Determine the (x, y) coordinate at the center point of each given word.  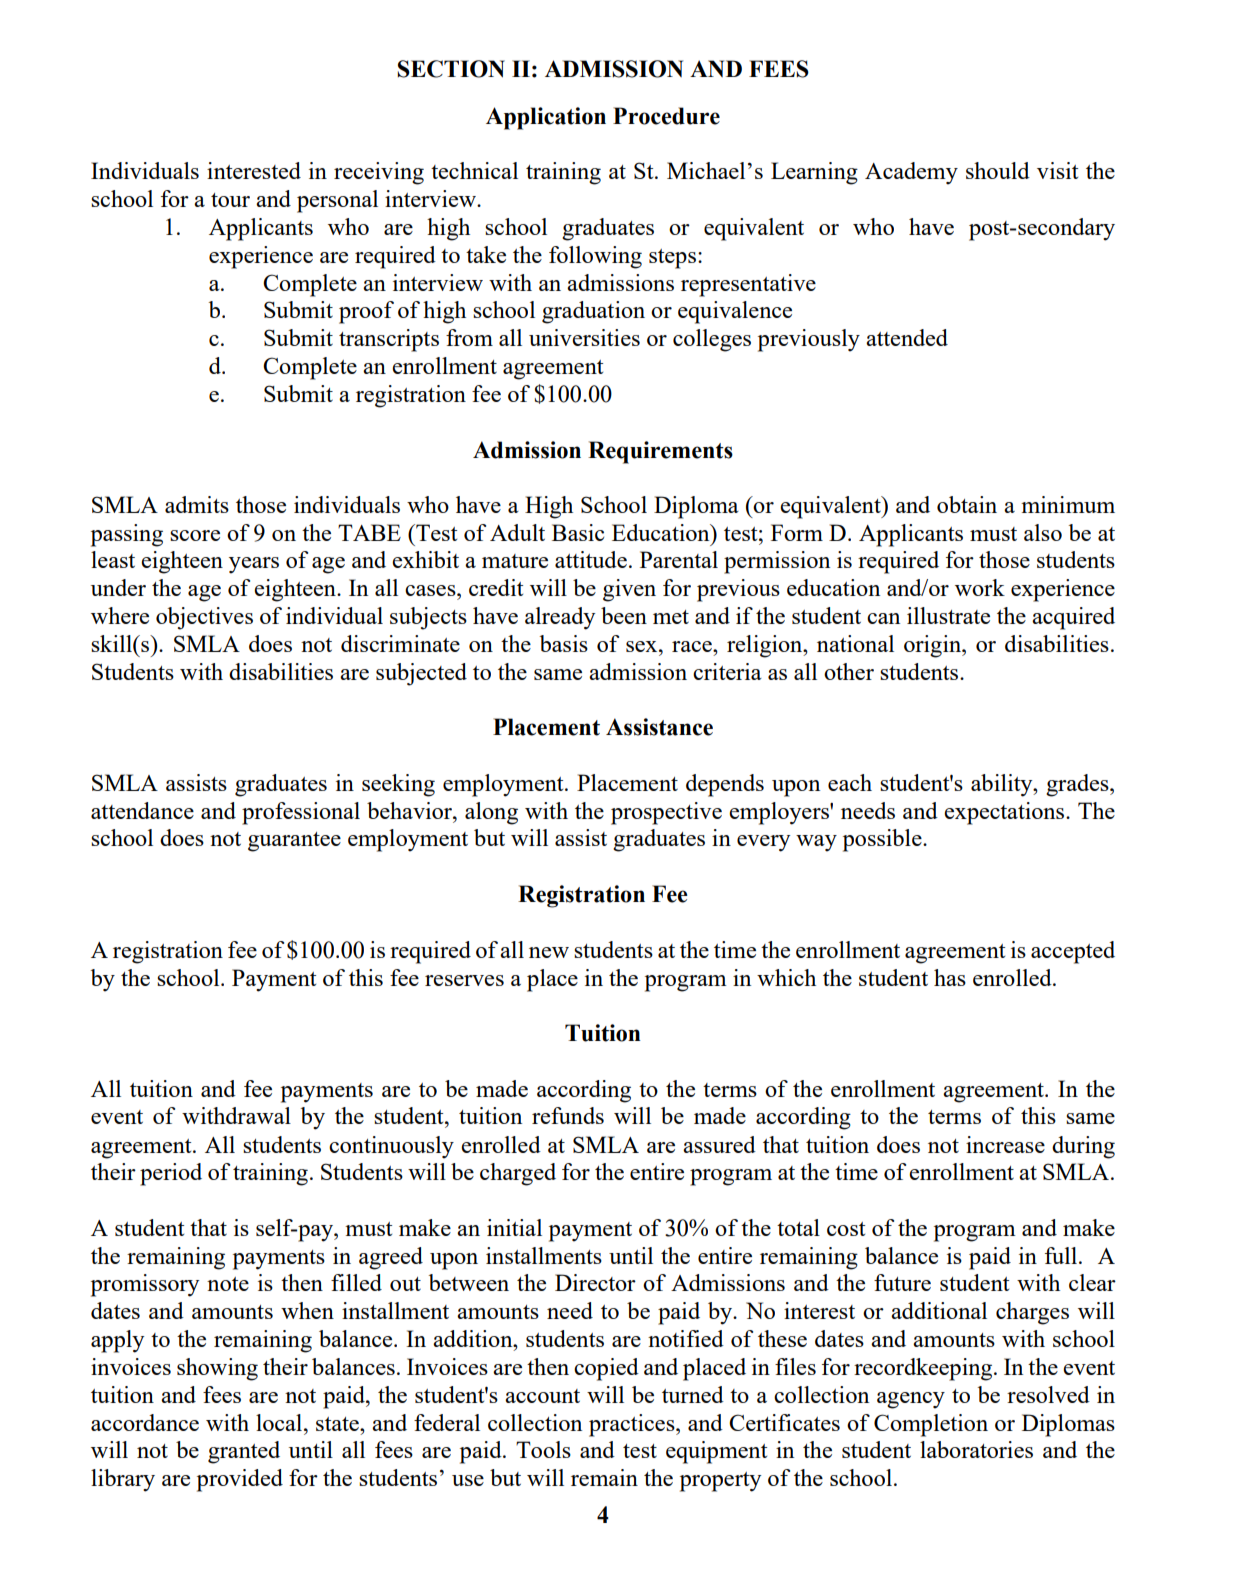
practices (633, 1425)
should (998, 170)
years (254, 565)
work (980, 587)
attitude (591, 559)
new (549, 952)
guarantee (294, 842)
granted (244, 1452)
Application (546, 118)
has (950, 977)
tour (230, 200)
